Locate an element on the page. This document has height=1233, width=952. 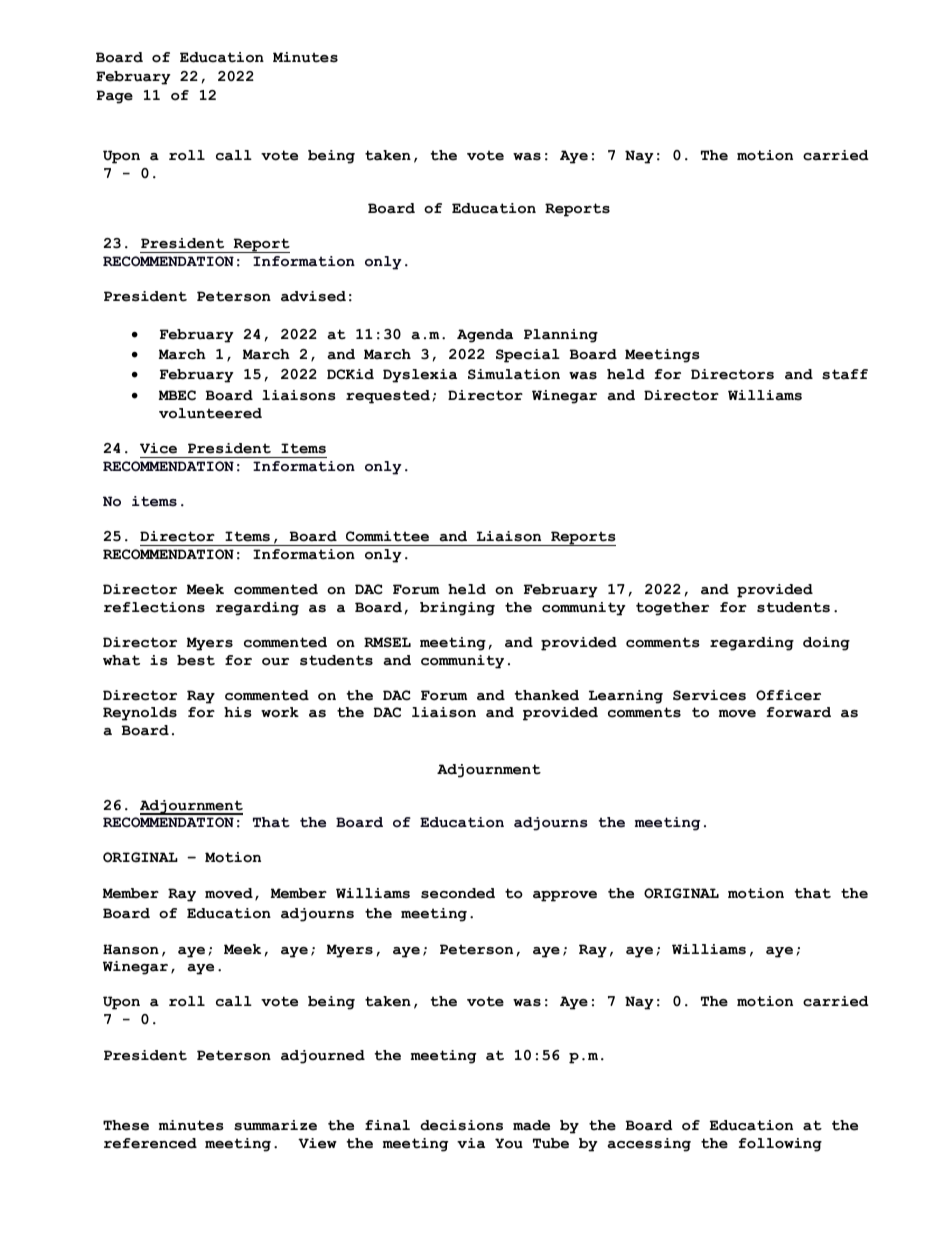
advised is located at coordinates (313, 296).
